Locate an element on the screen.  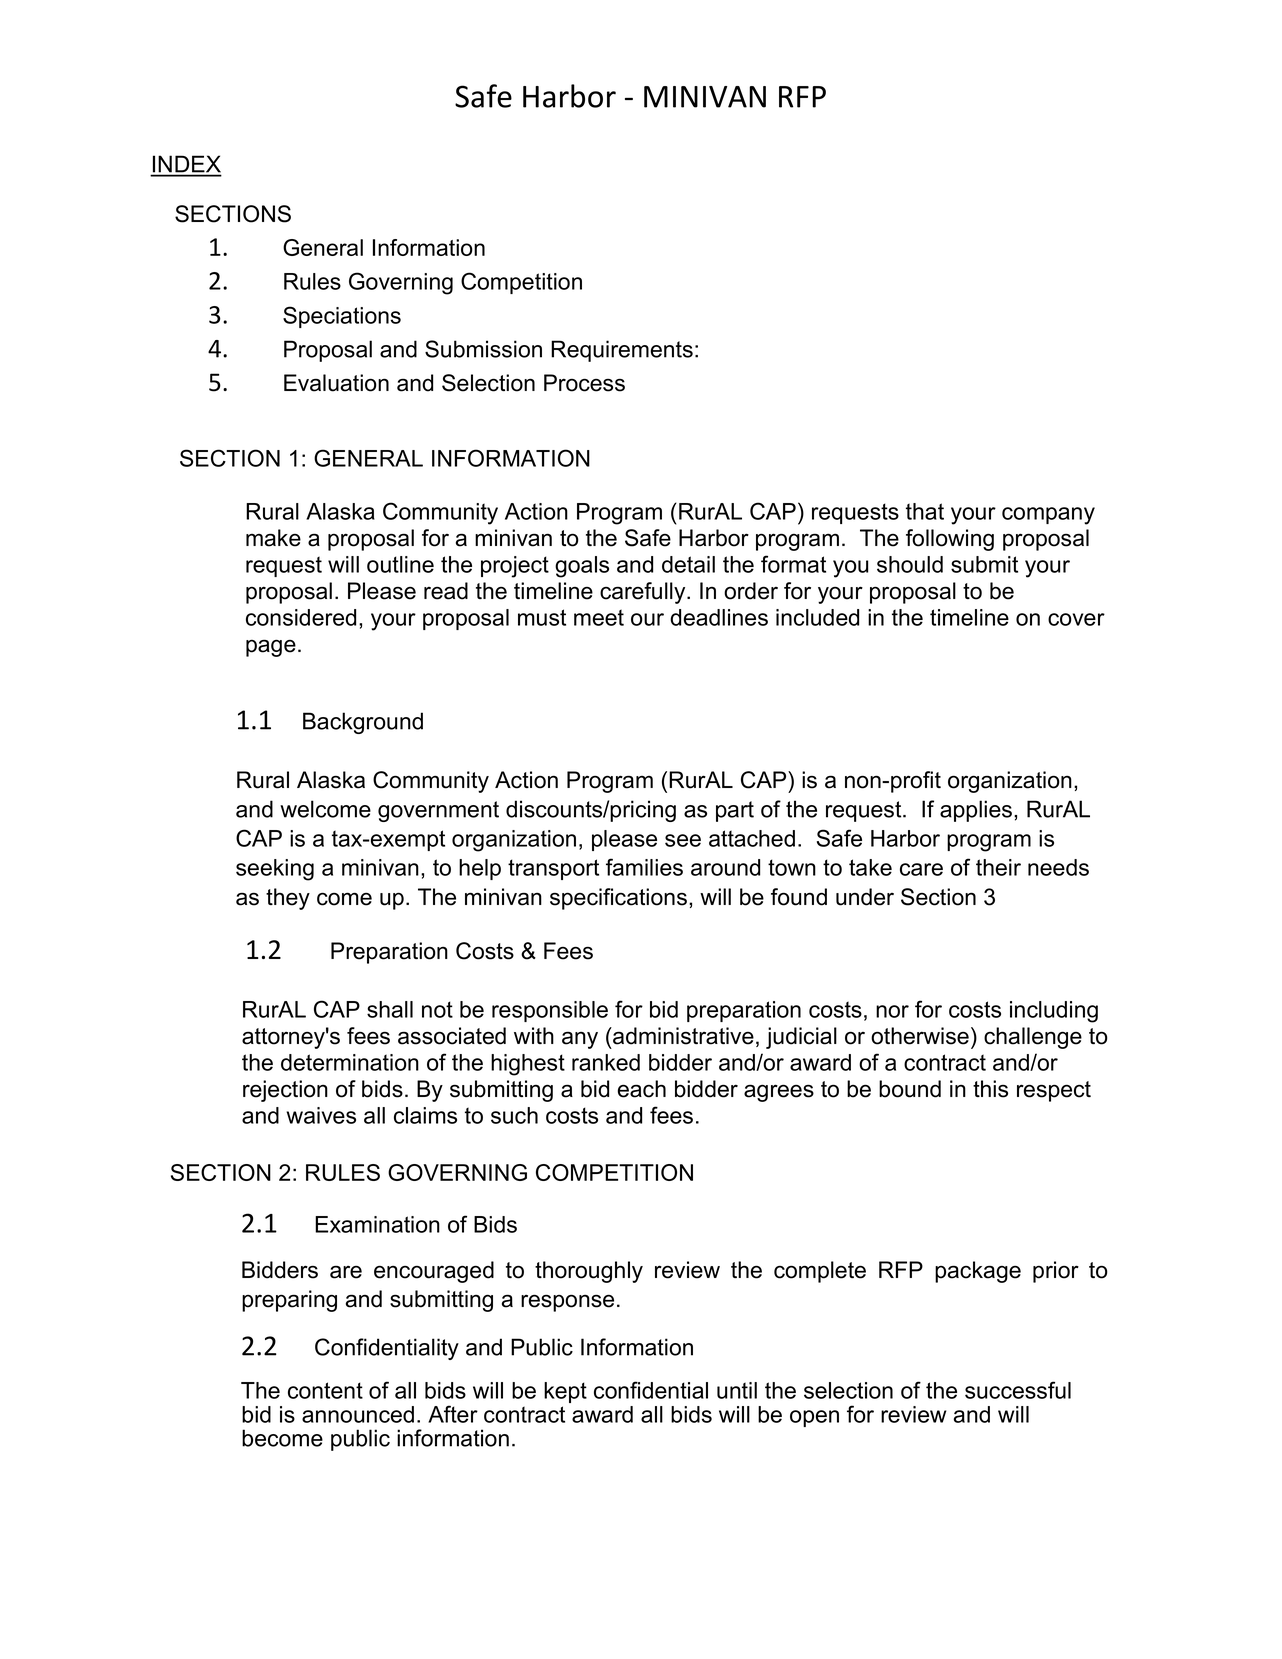
content is located at coordinates (325, 1390).
